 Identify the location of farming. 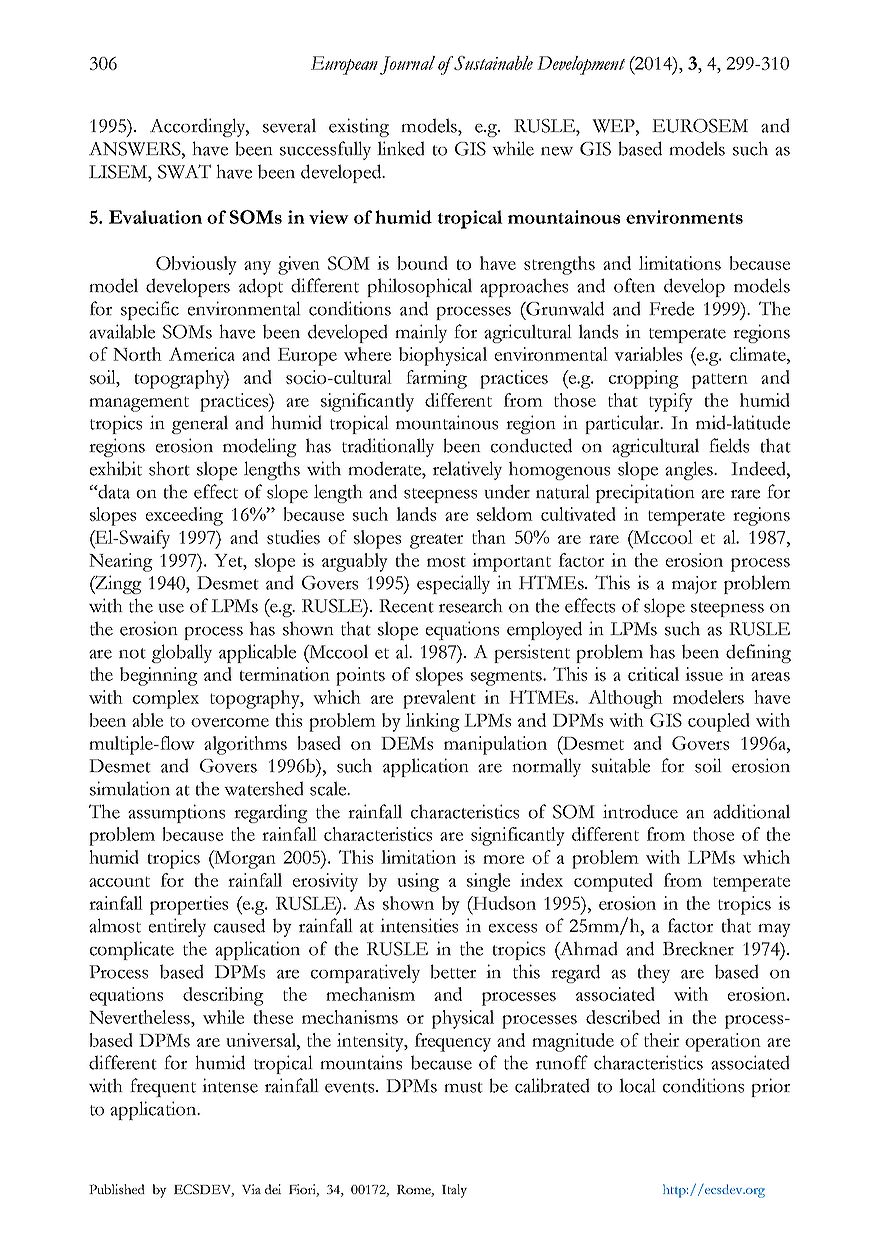
(436, 379).
